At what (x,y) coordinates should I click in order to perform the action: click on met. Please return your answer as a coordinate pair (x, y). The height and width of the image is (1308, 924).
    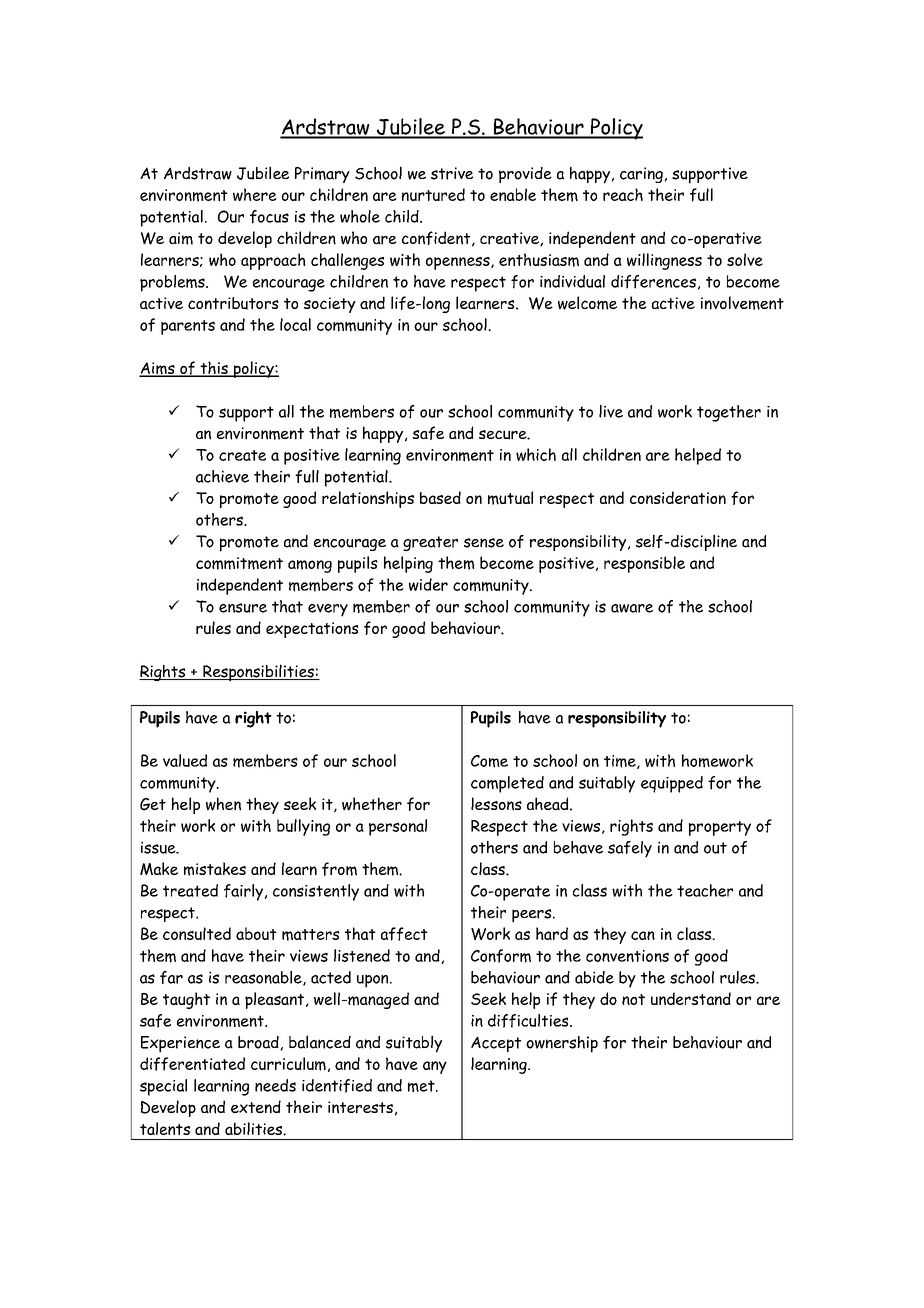
    Looking at the image, I should click on (422, 1086).
